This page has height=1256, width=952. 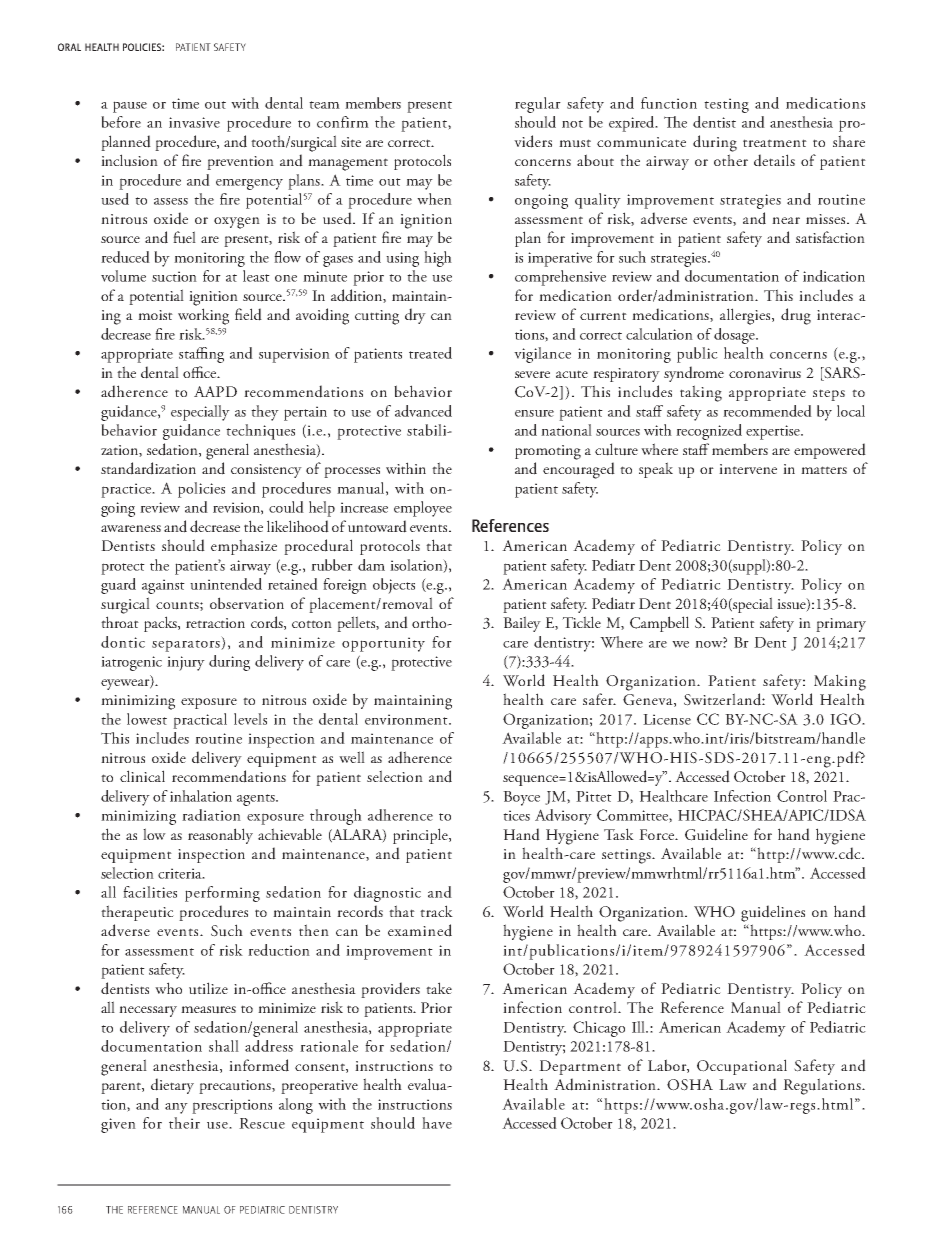 I want to click on recommended, so click(x=767, y=411).
